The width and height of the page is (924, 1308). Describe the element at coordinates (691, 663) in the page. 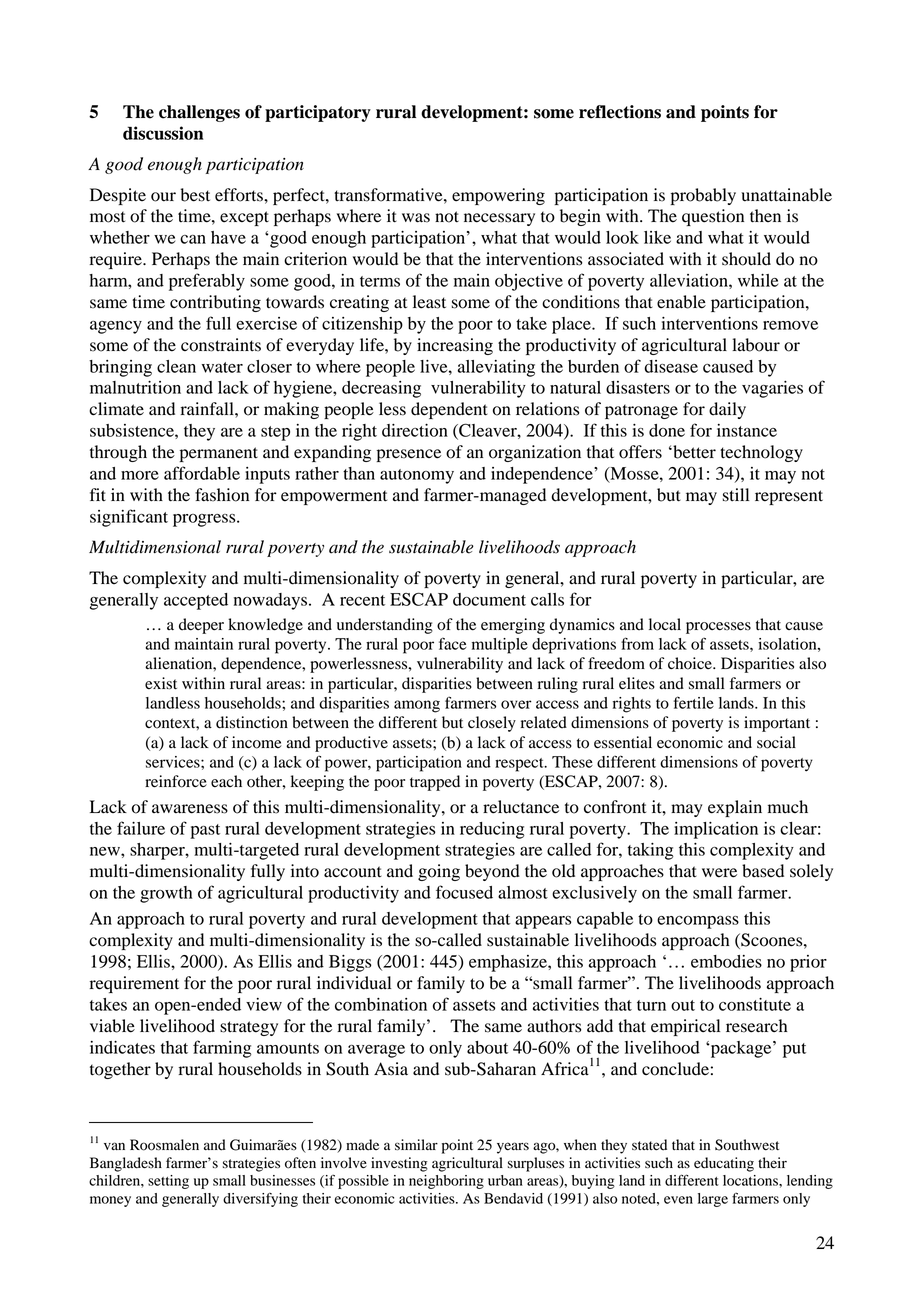

I see `choice` at that location.
